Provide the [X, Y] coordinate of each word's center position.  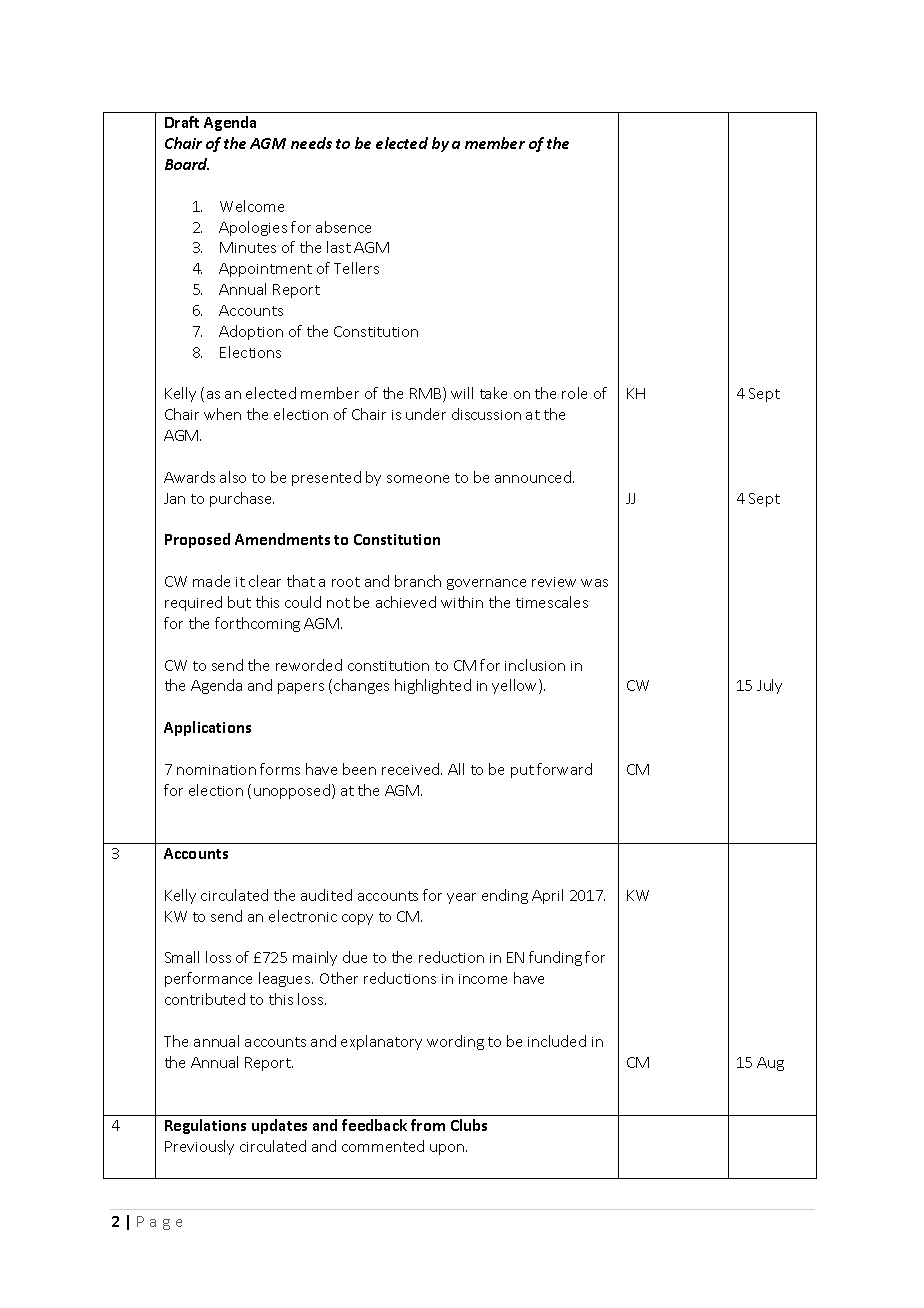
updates [279, 1126]
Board [187, 164]
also [233, 477]
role [574, 393]
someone [418, 479]
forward [564, 769]
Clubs [469, 1125]
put [522, 771]
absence [343, 227]
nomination [216, 770]
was [594, 583]
